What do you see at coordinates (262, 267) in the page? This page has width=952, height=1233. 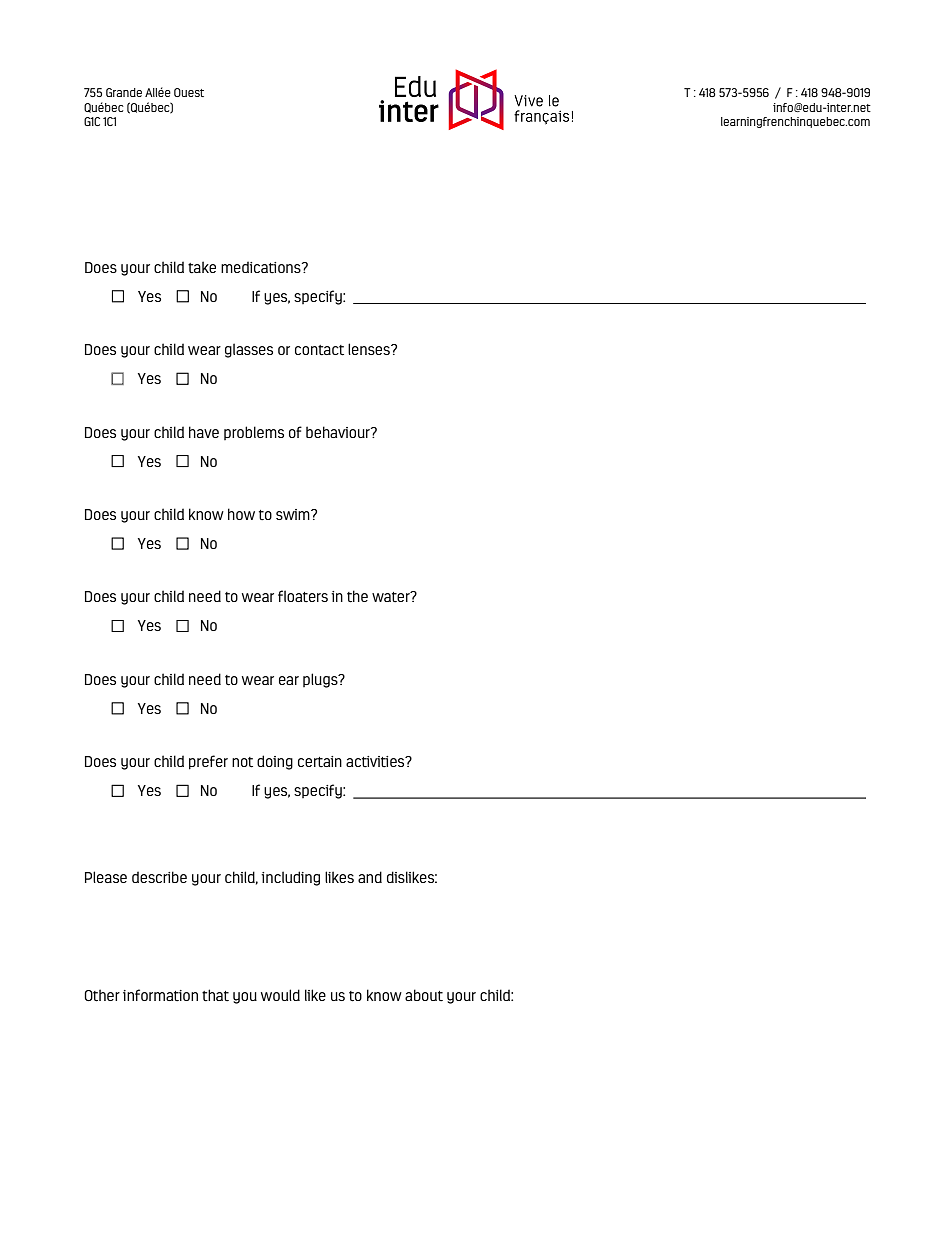 I see `medications` at bounding box center [262, 267].
